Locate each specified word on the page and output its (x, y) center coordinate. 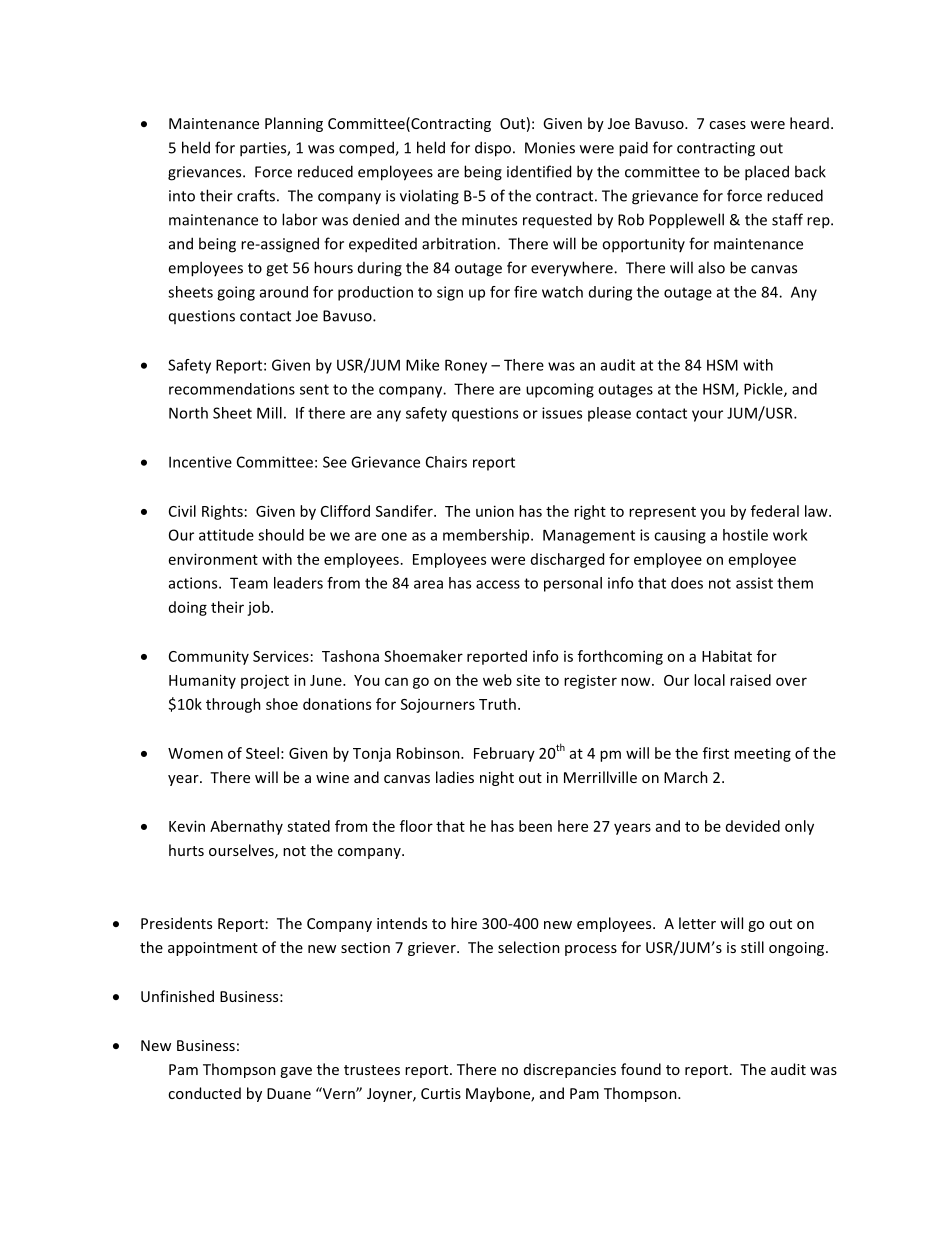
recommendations (232, 389)
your (707, 416)
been (535, 826)
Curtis (441, 1093)
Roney (466, 366)
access (498, 584)
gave (296, 1072)
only (799, 827)
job (259, 608)
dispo (493, 149)
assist (754, 583)
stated (308, 826)
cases (727, 125)
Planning (294, 124)
